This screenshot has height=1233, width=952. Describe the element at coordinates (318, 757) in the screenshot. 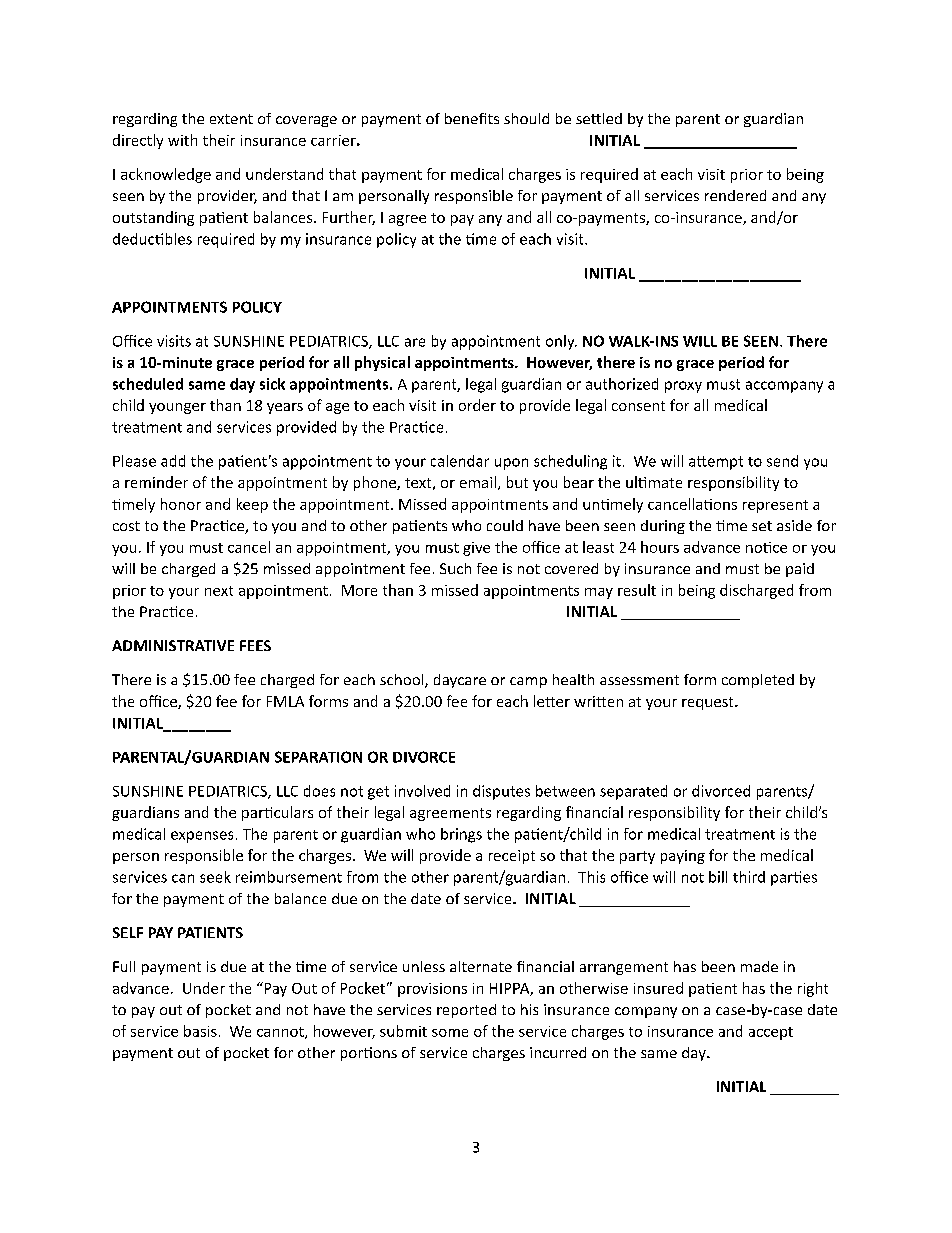

I see `SEPARATION` at that location.
